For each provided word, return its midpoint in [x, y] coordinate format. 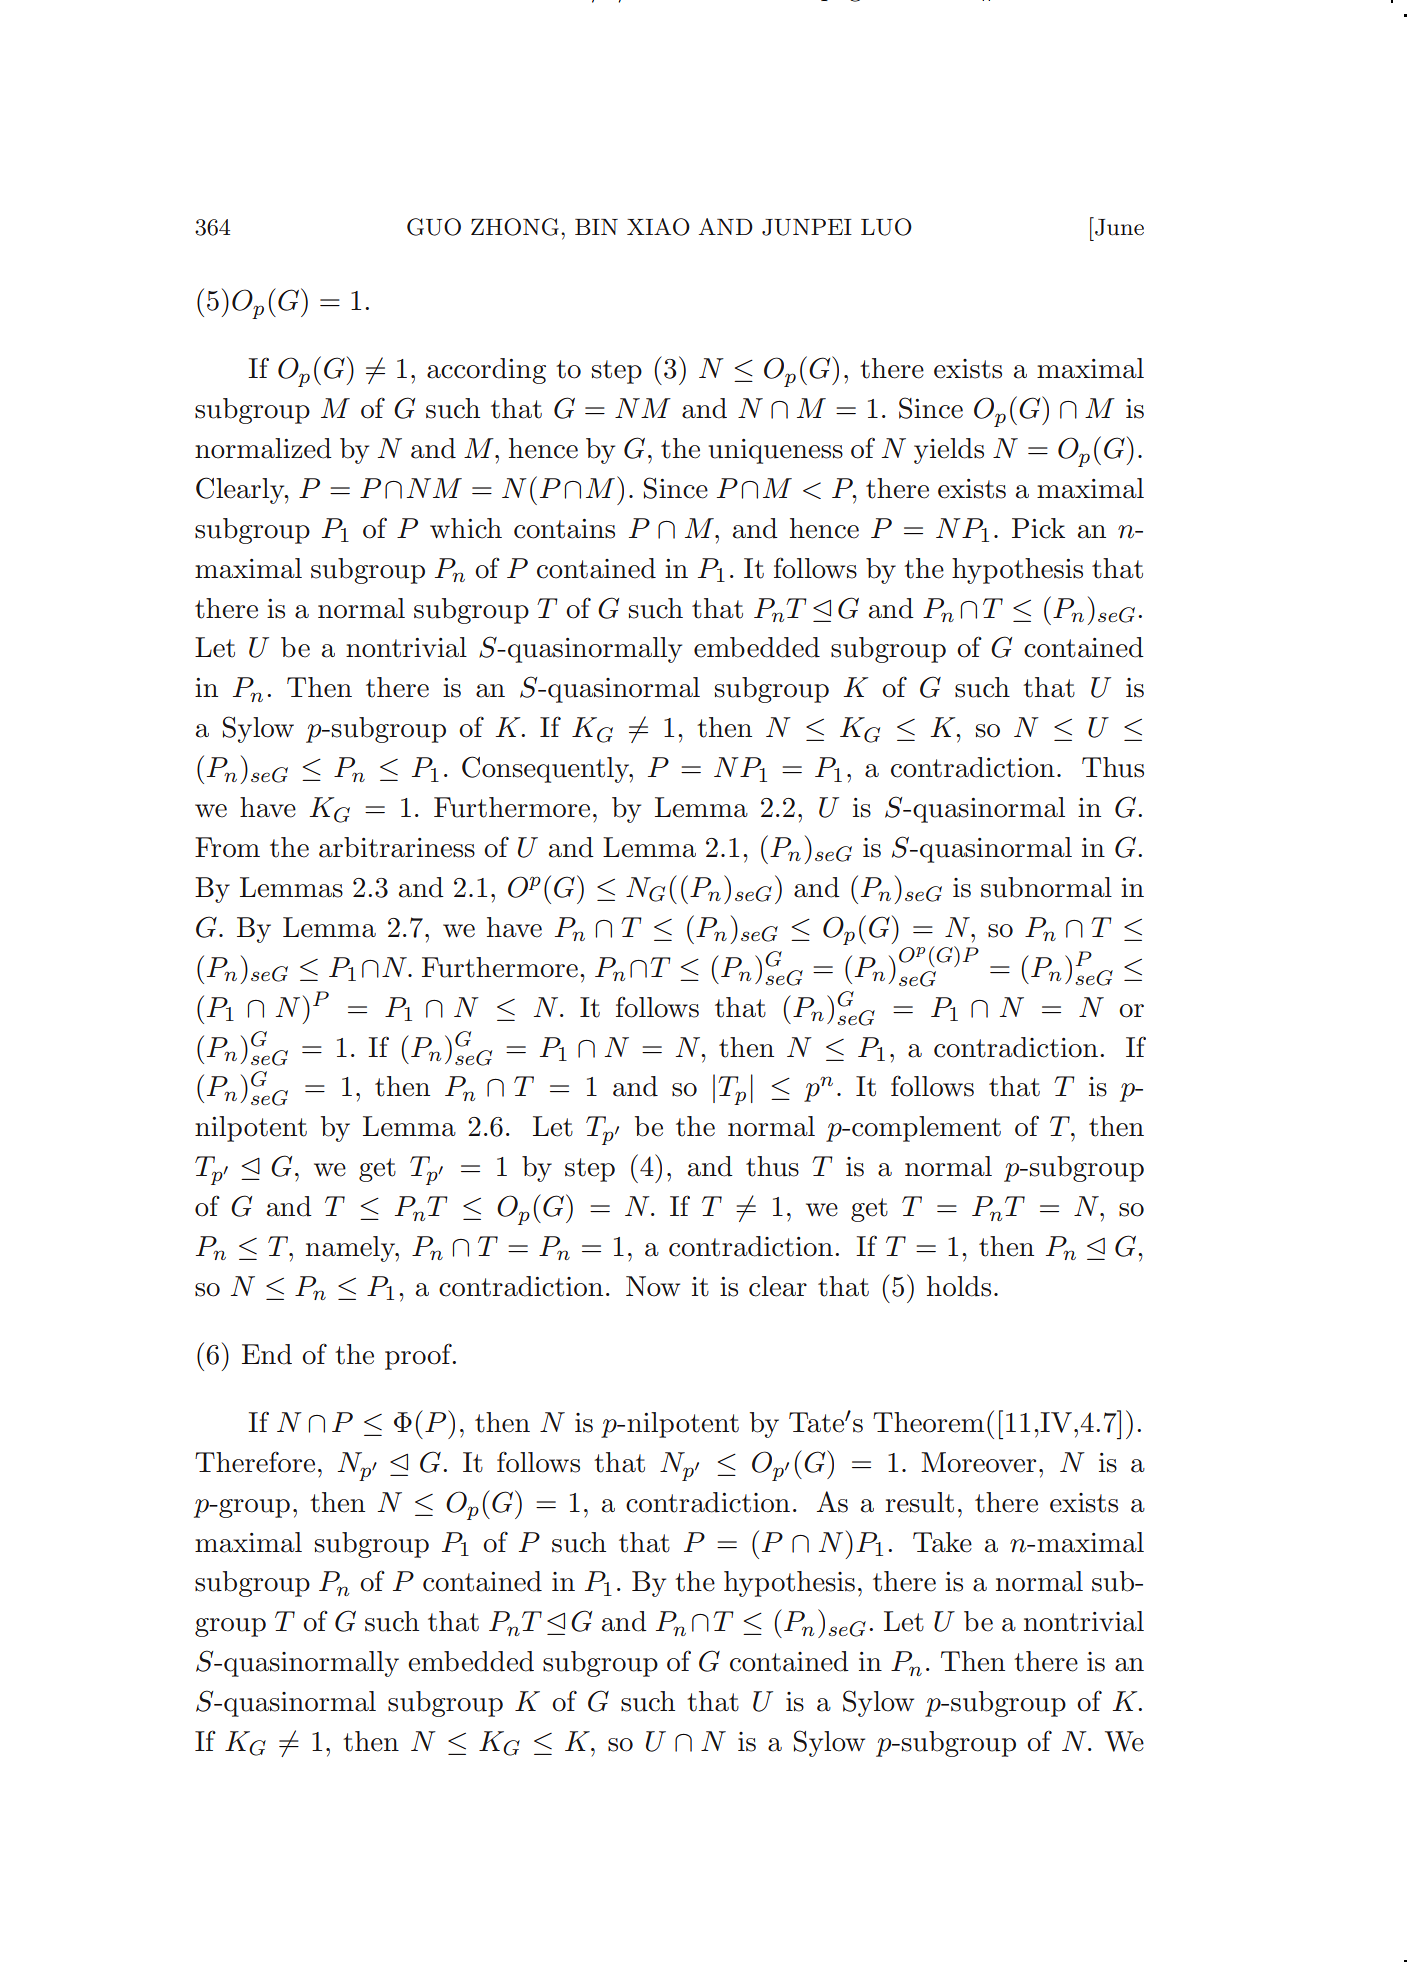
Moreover [978, 1462]
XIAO [658, 227]
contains [564, 529]
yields [949, 451]
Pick [1038, 528]
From [227, 847]
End [267, 1354]
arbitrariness [397, 847]
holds [959, 1286]
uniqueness [775, 451]
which [466, 528]
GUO [434, 227]
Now [653, 1286]
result [919, 1502]
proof [419, 1356]
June [1118, 226]
